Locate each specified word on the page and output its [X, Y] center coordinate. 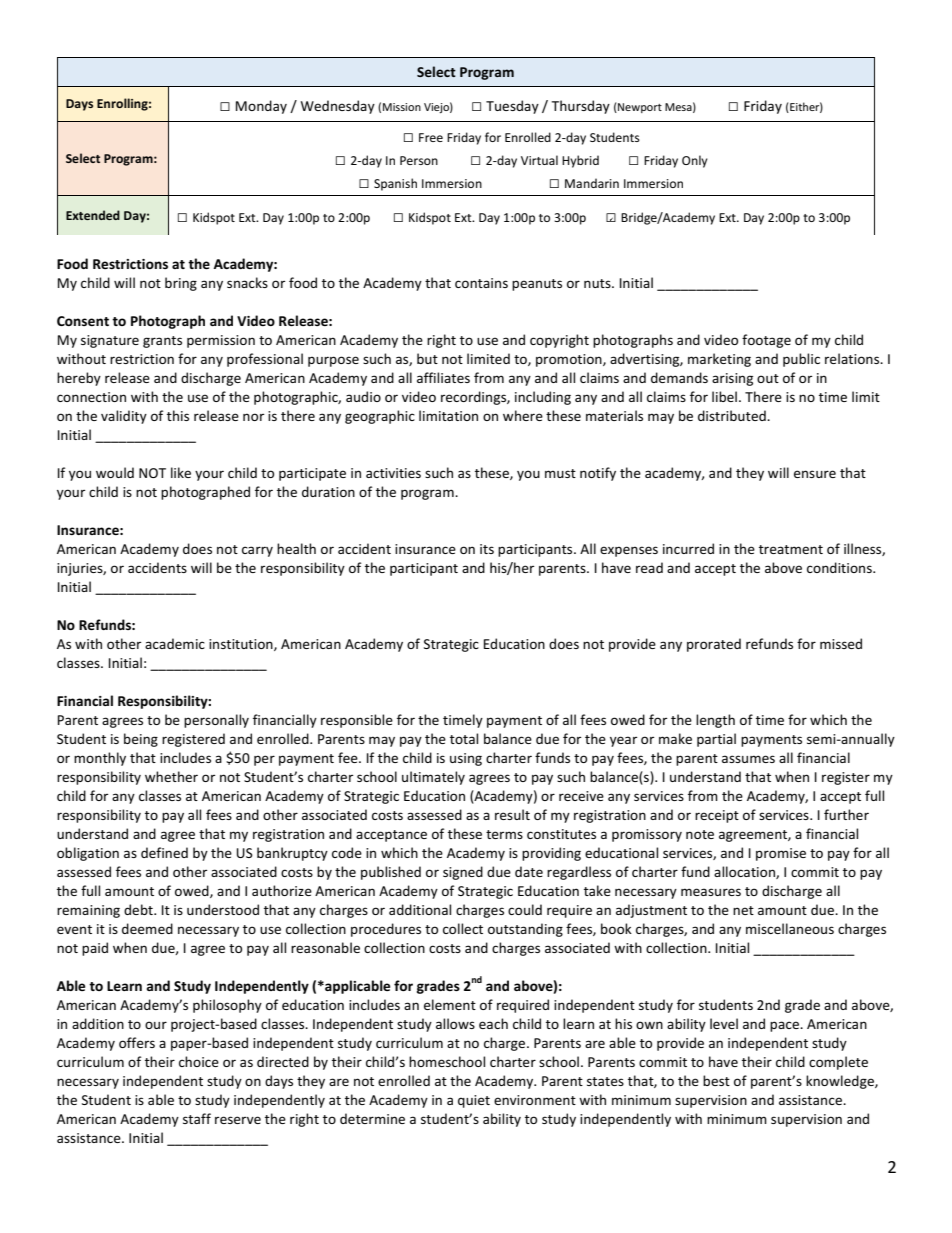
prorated [714, 645]
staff [197, 1118]
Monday [261, 107]
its [487, 549]
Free [431, 137]
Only [695, 161]
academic [175, 643]
